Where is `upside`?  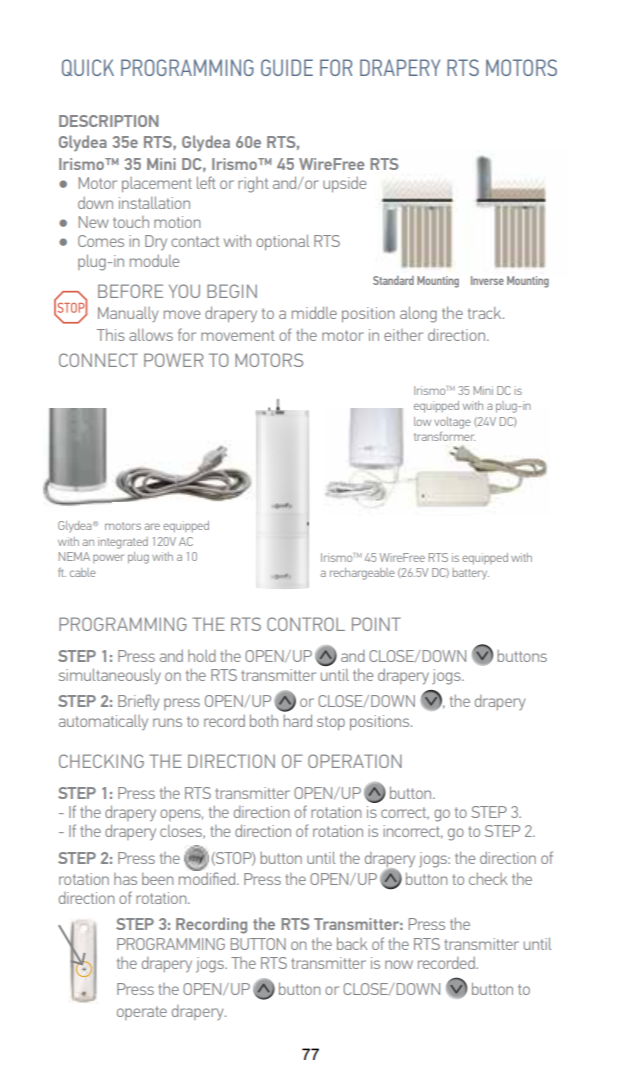
upside is located at coordinates (344, 184).
